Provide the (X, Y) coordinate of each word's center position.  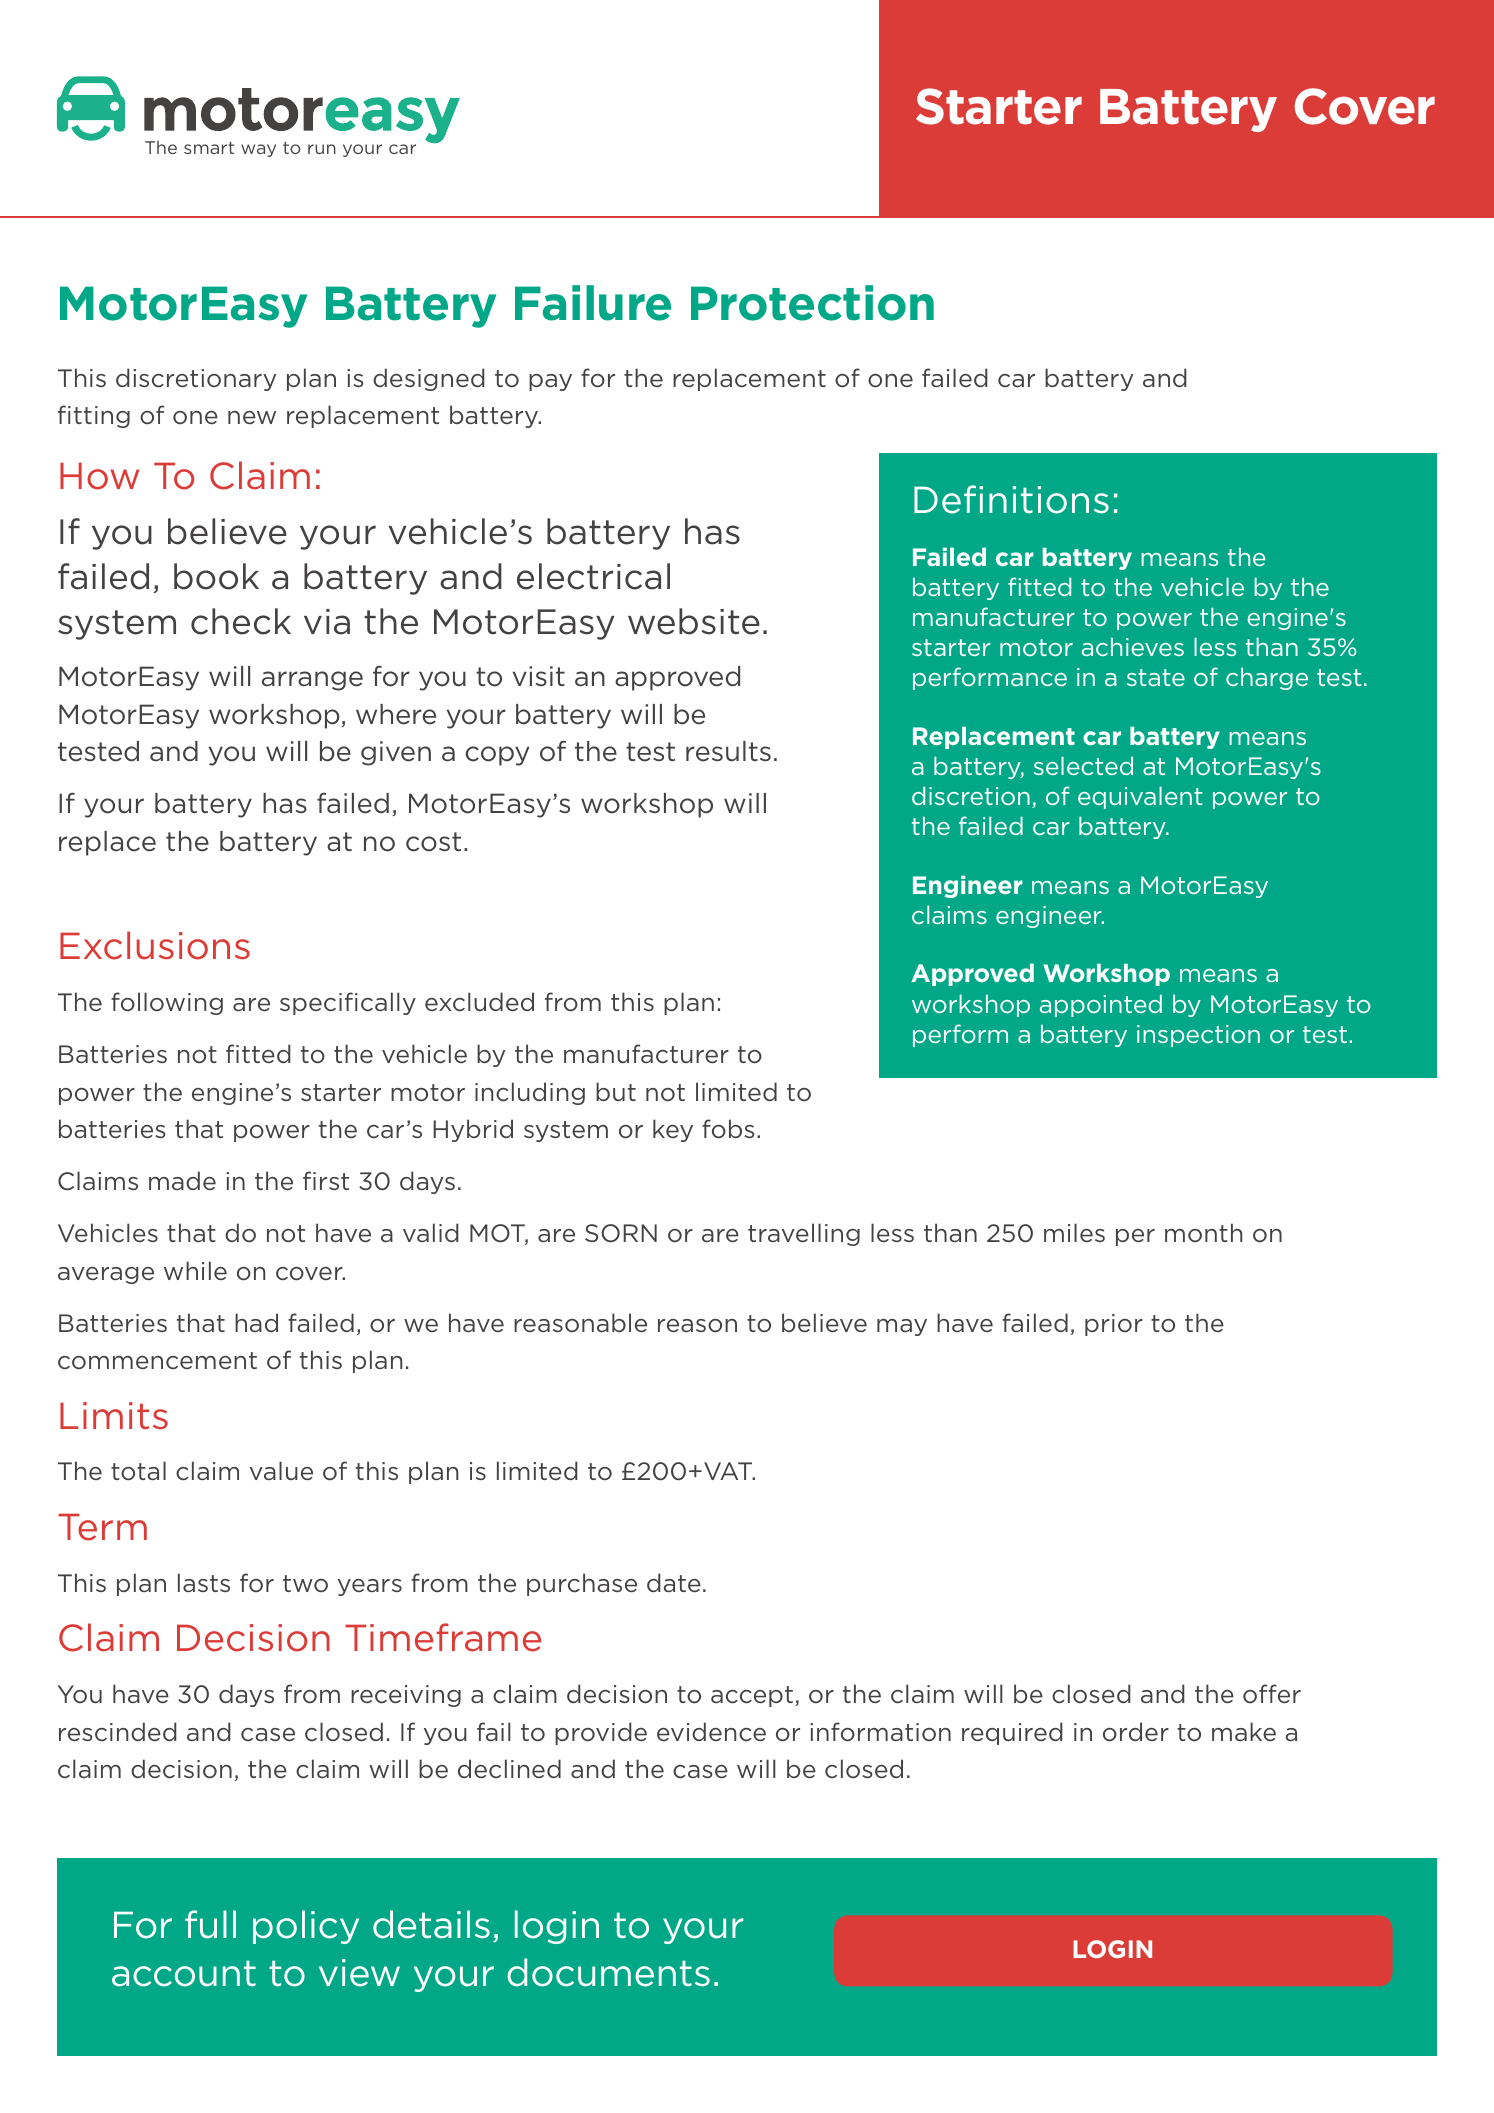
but (616, 1091)
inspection (1198, 1036)
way (258, 150)
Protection (812, 303)
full (210, 1924)
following (167, 1003)
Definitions (1011, 499)
